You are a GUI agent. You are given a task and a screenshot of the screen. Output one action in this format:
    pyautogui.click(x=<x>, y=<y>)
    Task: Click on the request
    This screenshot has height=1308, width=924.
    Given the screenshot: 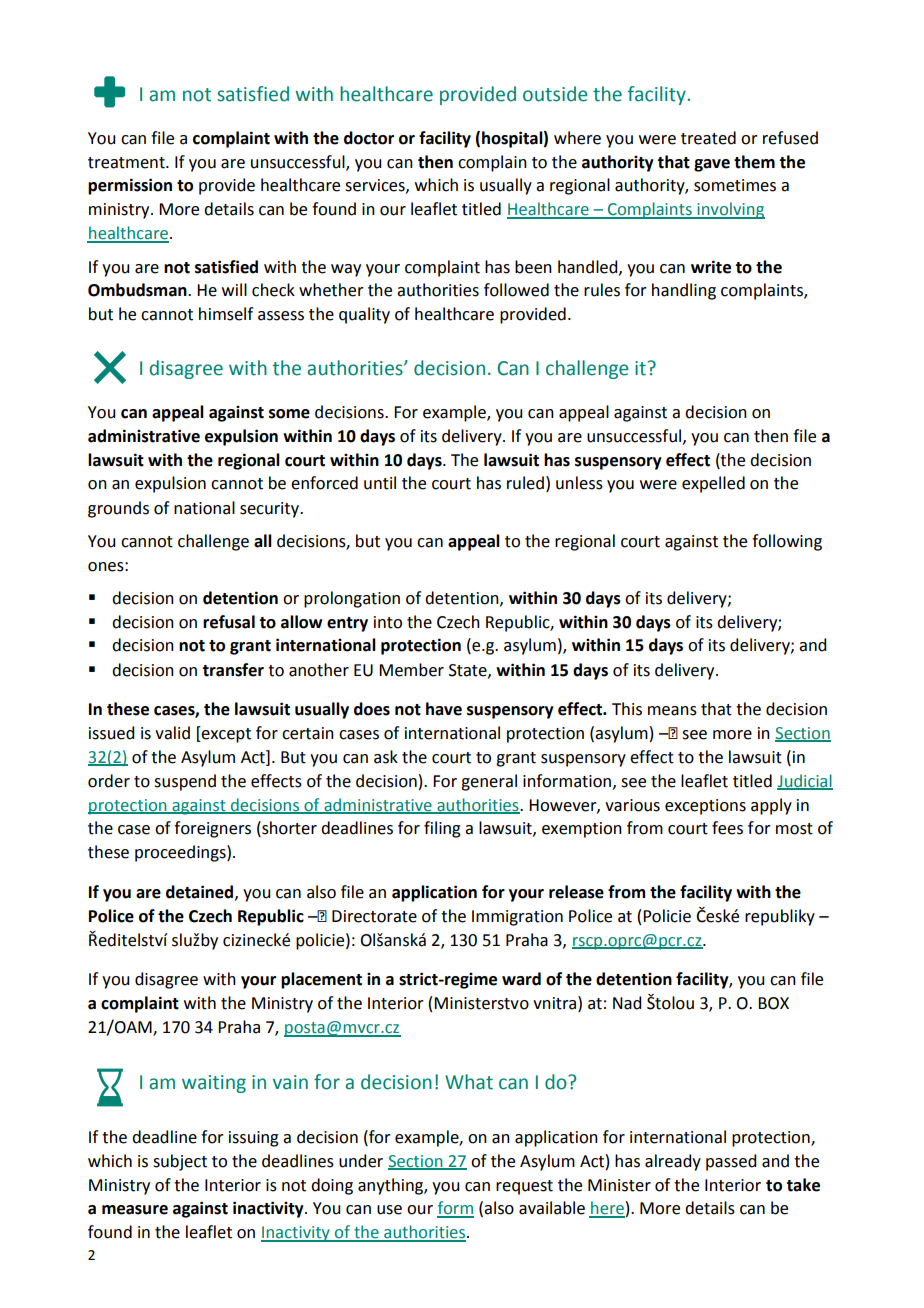 What is the action you would take?
    pyautogui.click(x=524, y=1187)
